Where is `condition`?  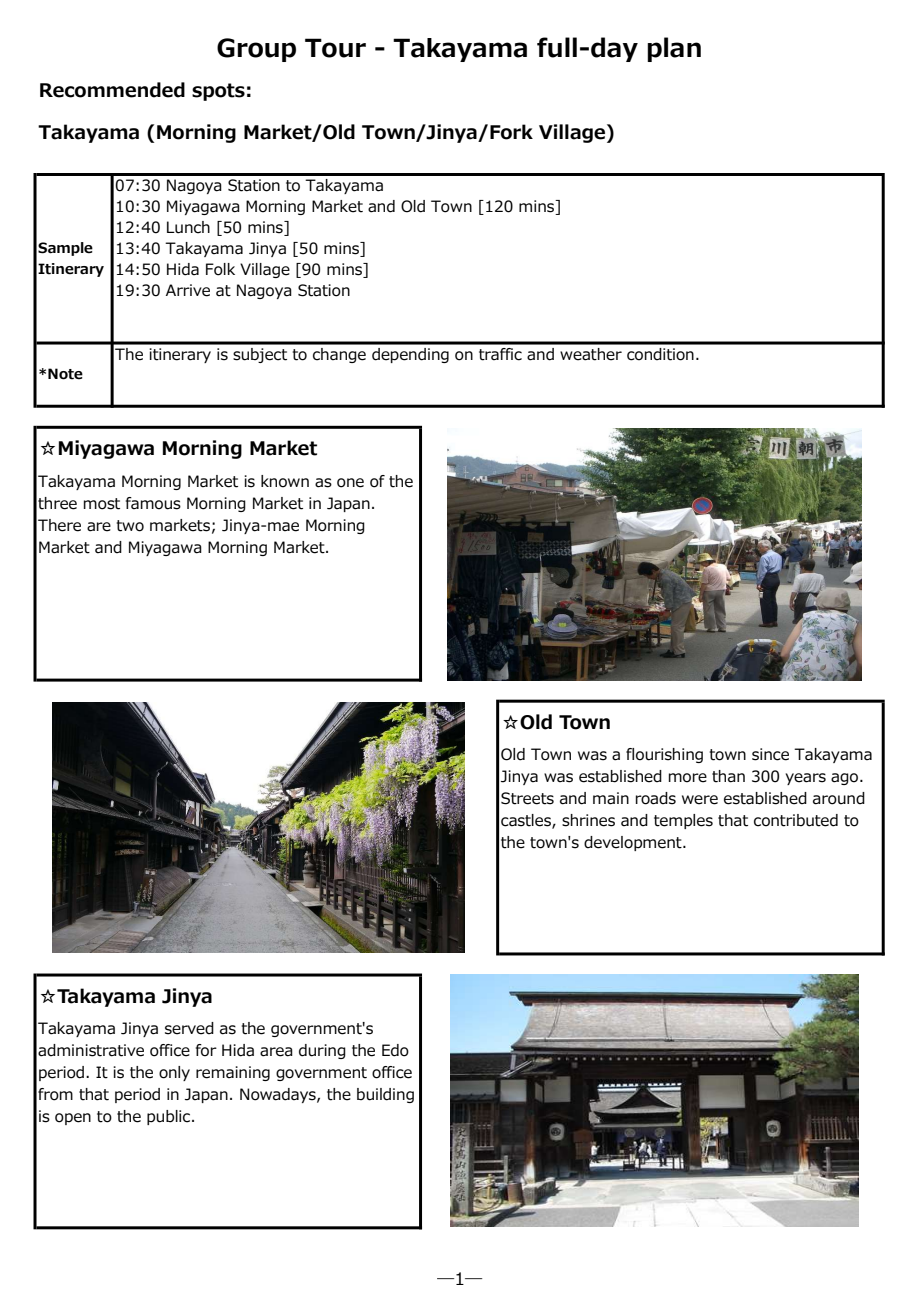 condition is located at coordinates (660, 354).
